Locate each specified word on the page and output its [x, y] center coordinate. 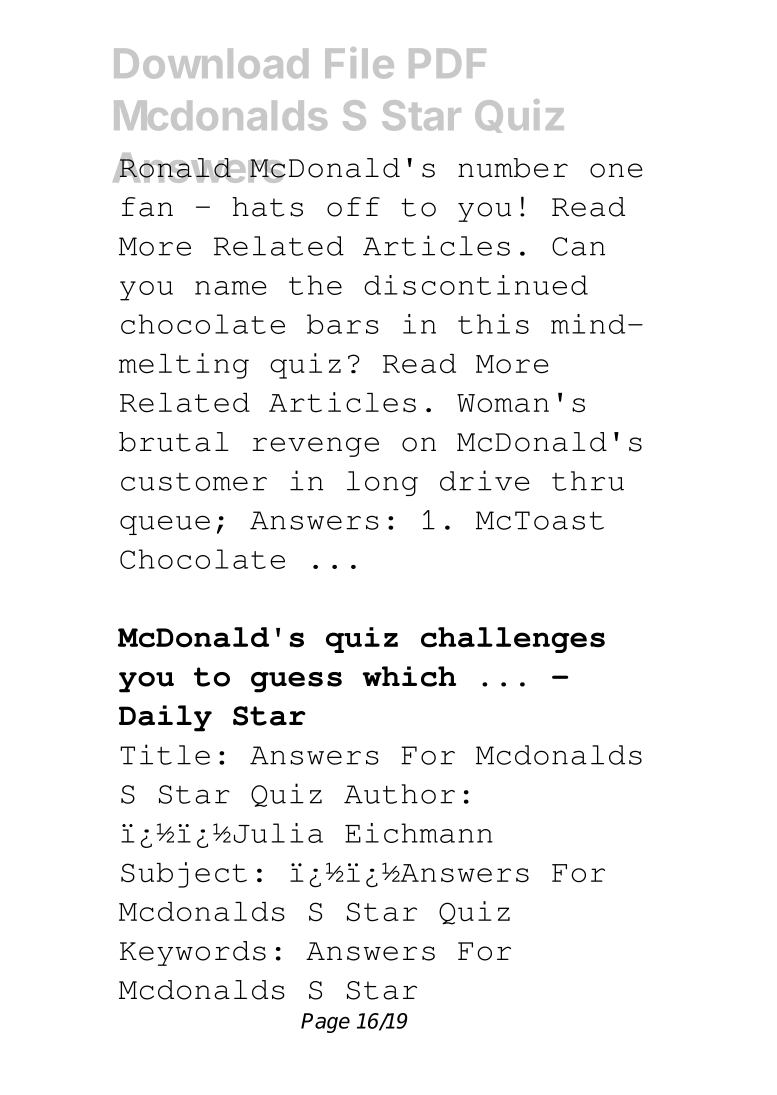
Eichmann [419, 833]
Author [399, 794]
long [382, 483]
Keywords [193, 953]
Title [165, 754]
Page [325, 1023]
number [513, 168]
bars [343, 324]
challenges [513, 640]
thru [588, 481]
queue [165, 525]
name [231, 288]
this [493, 324]
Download [211, 63]
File [359, 63]
